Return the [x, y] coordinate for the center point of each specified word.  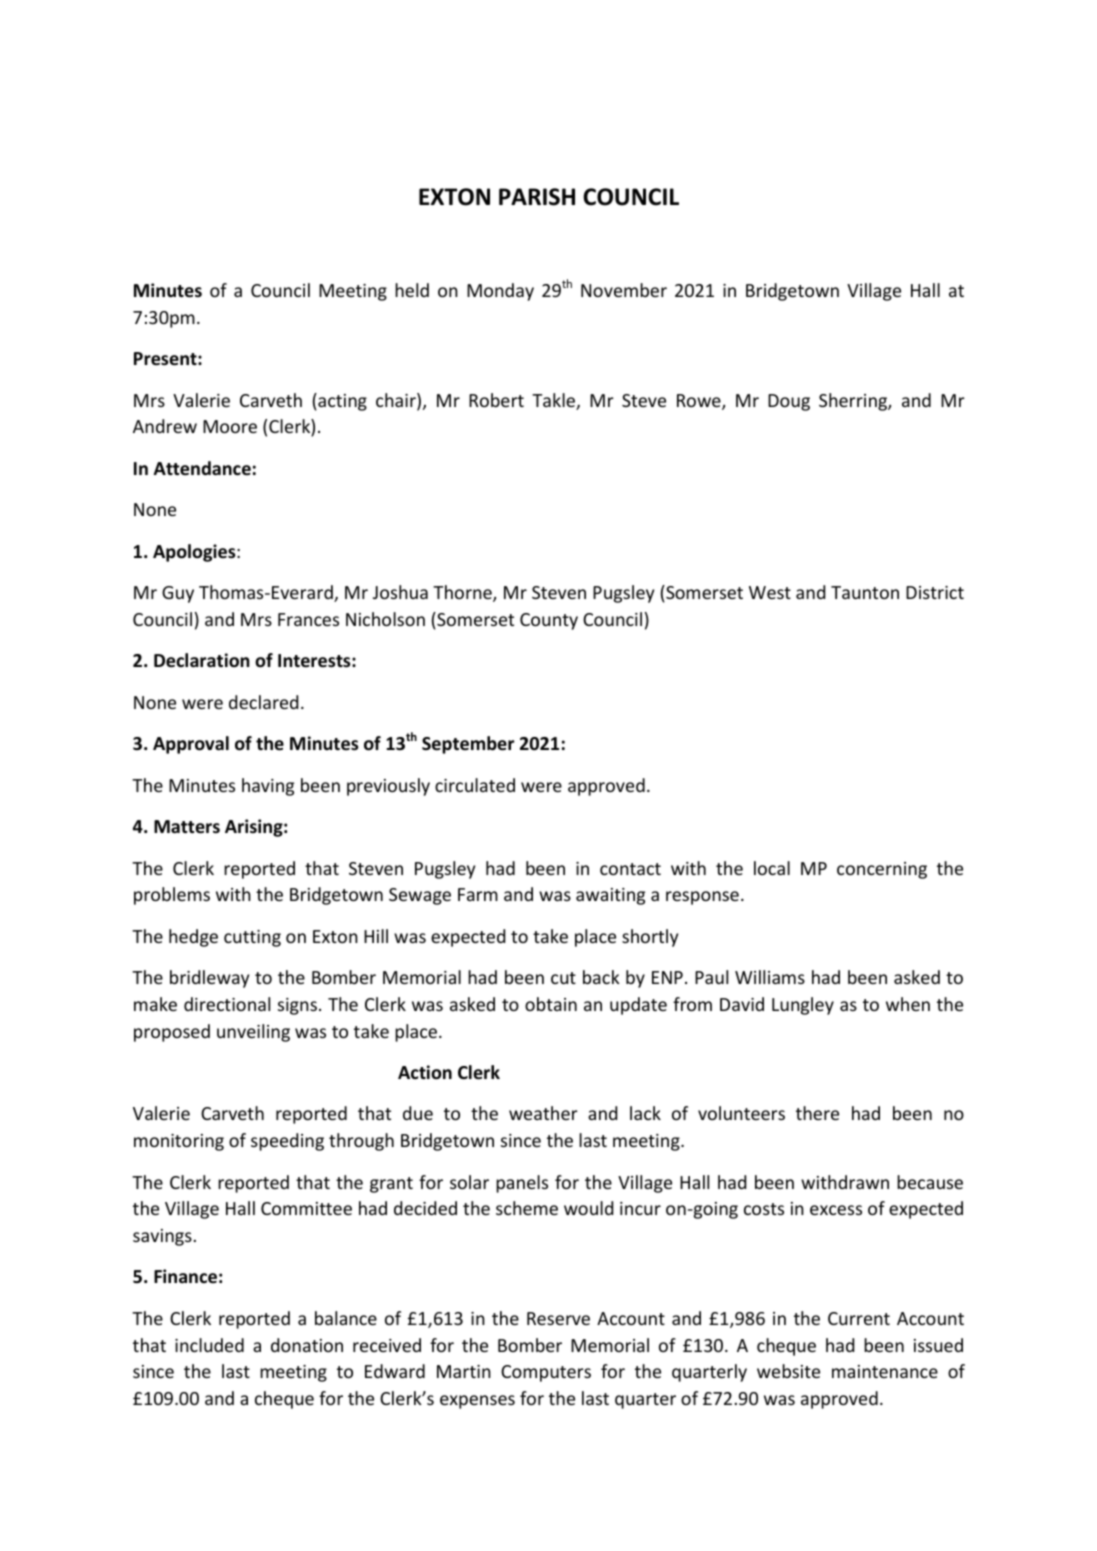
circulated [475, 785]
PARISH [537, 197]
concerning [882, 870]
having [268, 787]
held [412, 290]
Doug [789, 402]
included [209, 1345]
